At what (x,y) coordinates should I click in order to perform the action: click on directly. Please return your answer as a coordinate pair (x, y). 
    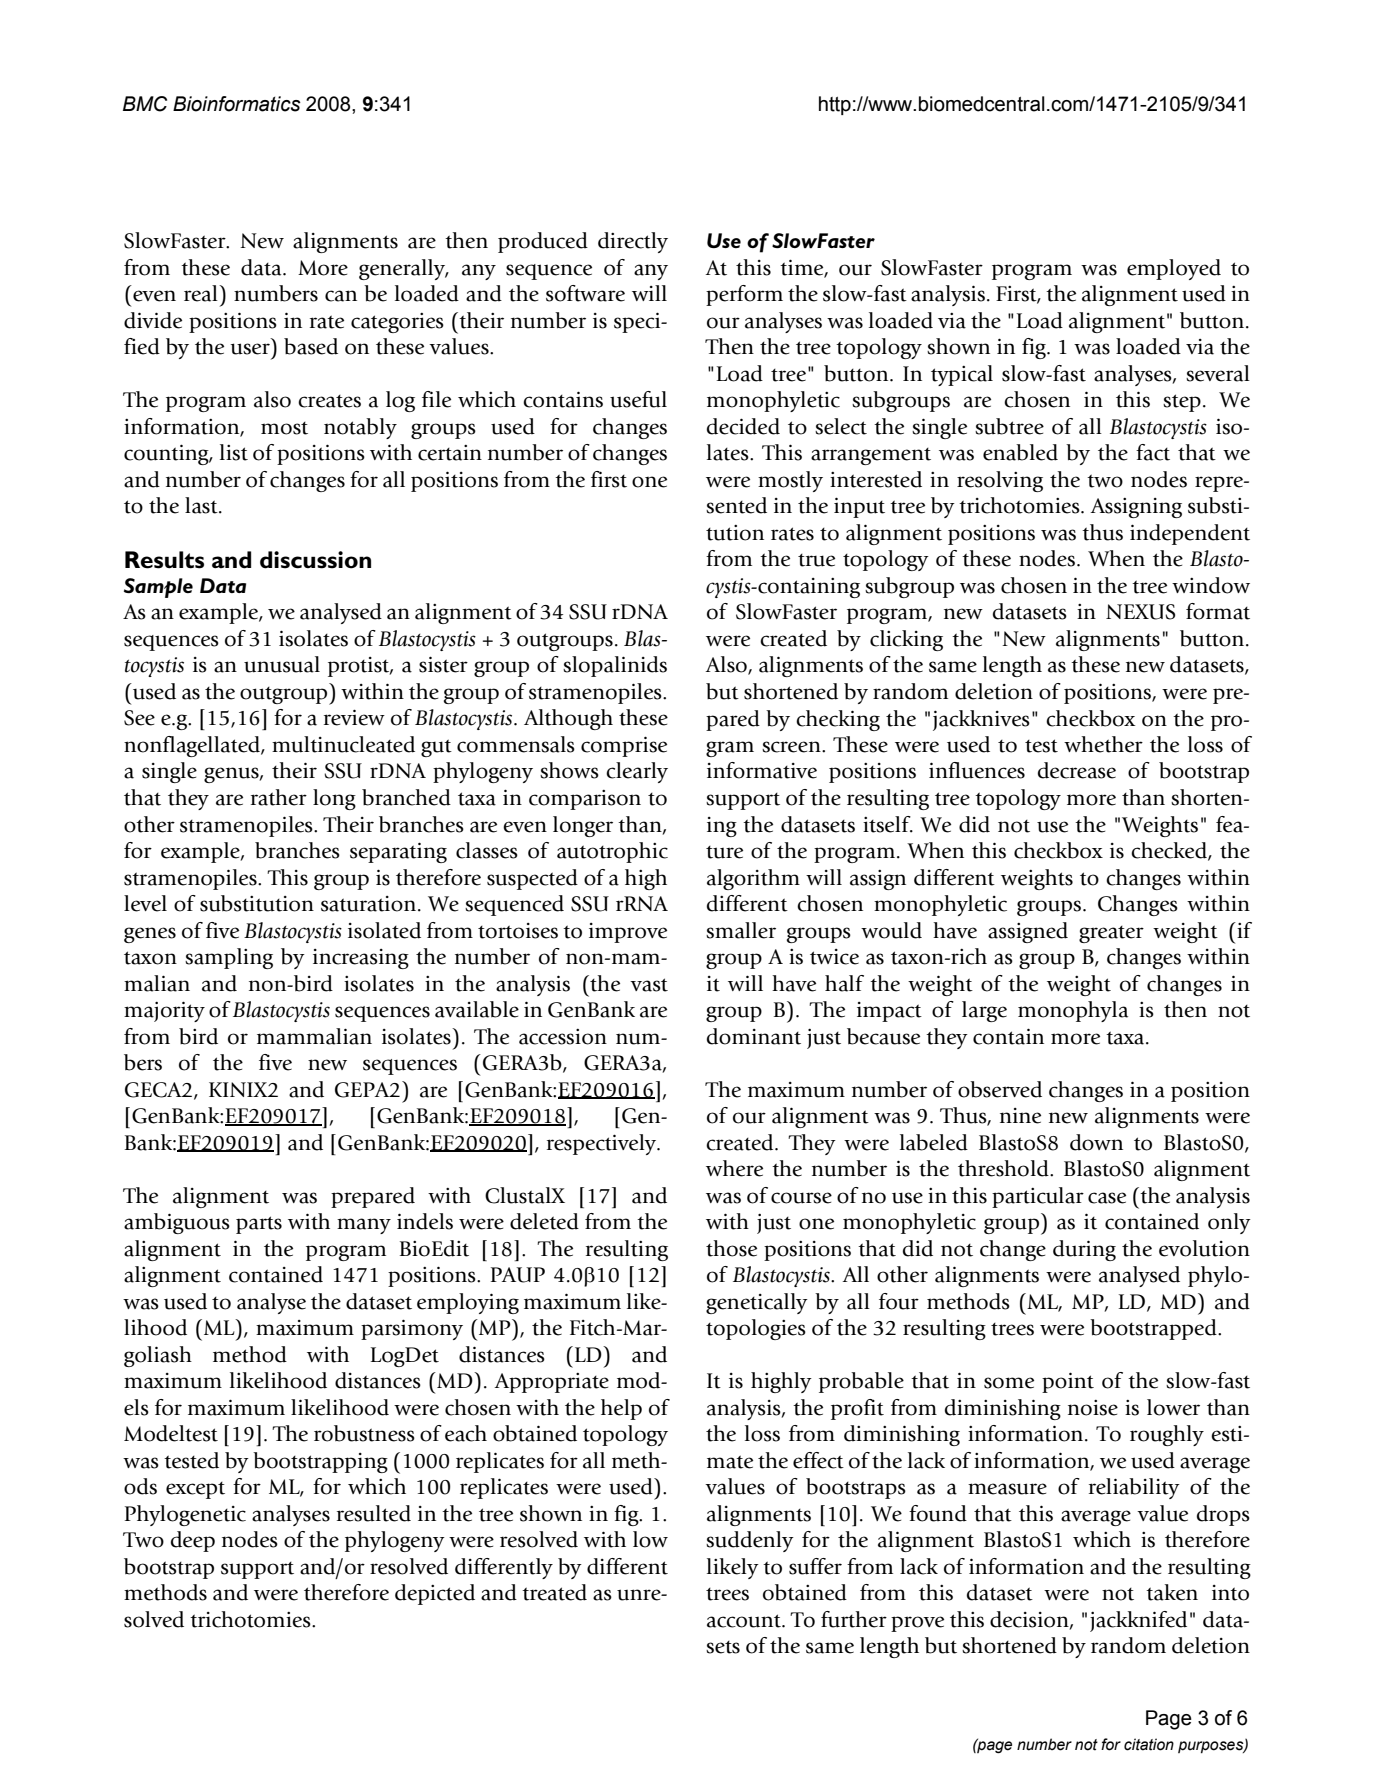
    Looking at the image, I should click on (633, 242).
